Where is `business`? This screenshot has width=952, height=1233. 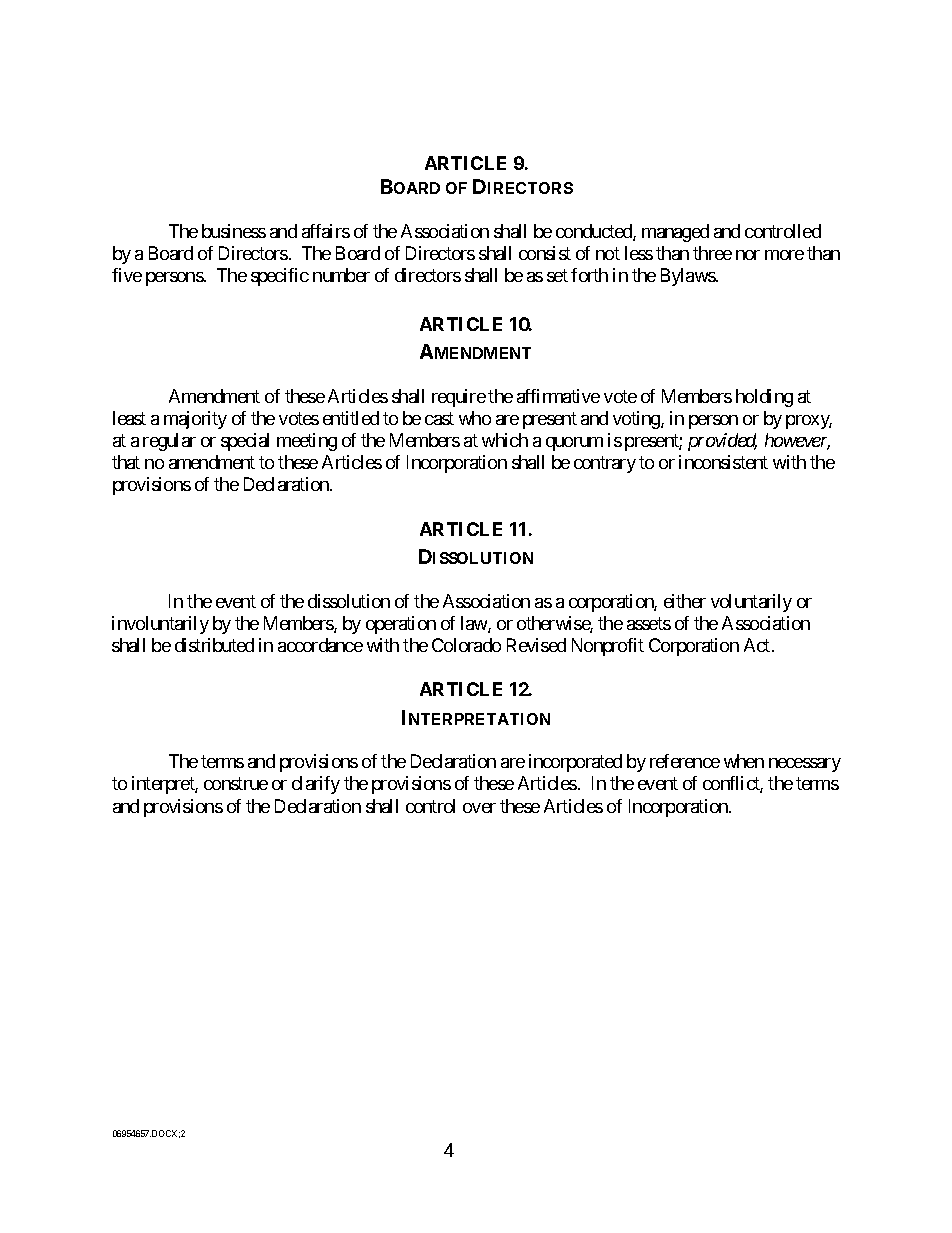 business is located at coordinates (234, 231).
